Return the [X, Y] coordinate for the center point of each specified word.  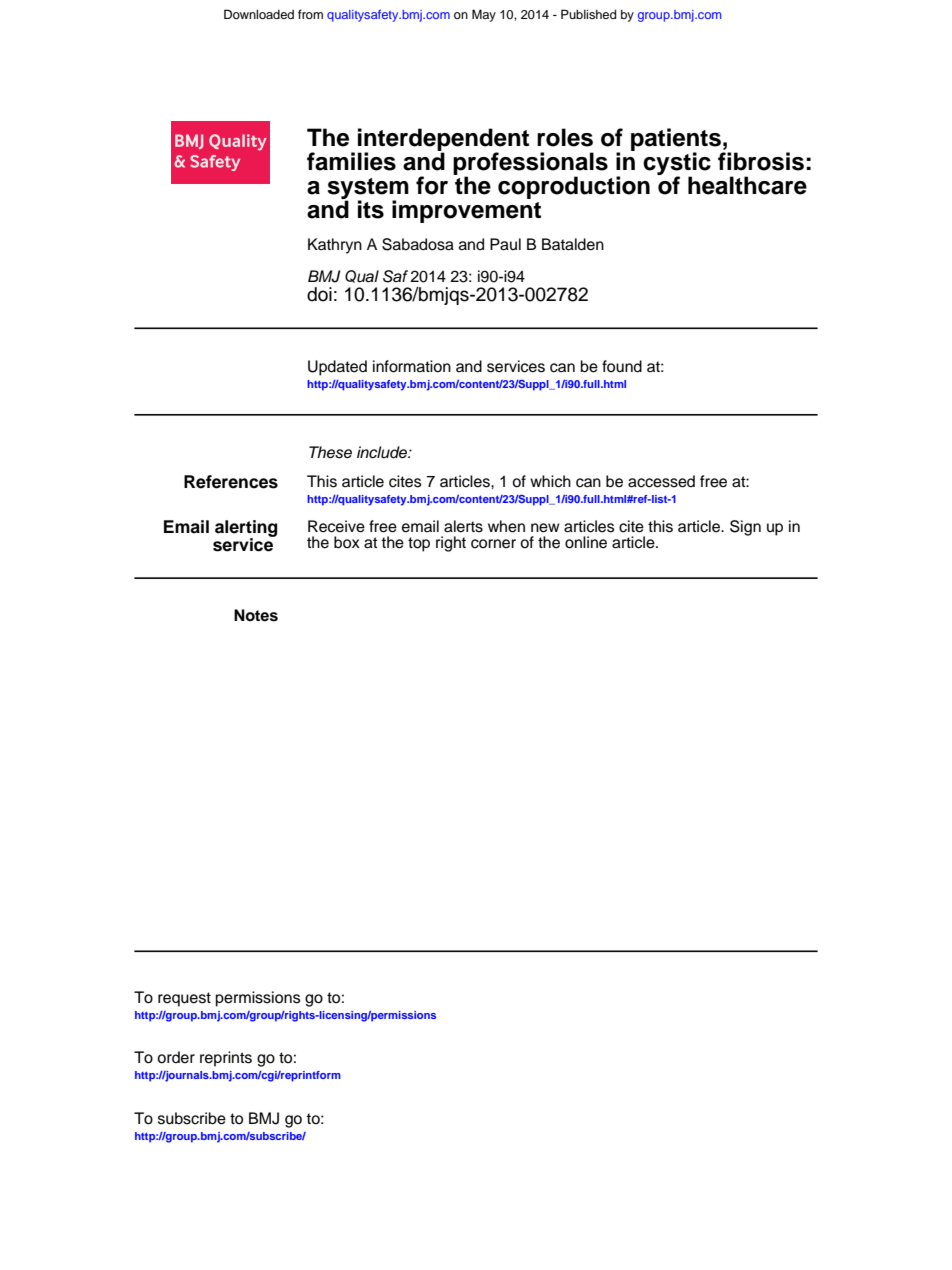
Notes [256, 615]
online [586, 542]
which [550, 481]
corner [493, 544]
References [231, 482]
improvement [466, 210]
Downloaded [259, 14]
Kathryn [335, 246]
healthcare [747, 185]
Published [588, 14]
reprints [226, 1059]
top [419, 544]
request [184, 999]
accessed [661, 481]
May [484, 15]
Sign [745, 528]
